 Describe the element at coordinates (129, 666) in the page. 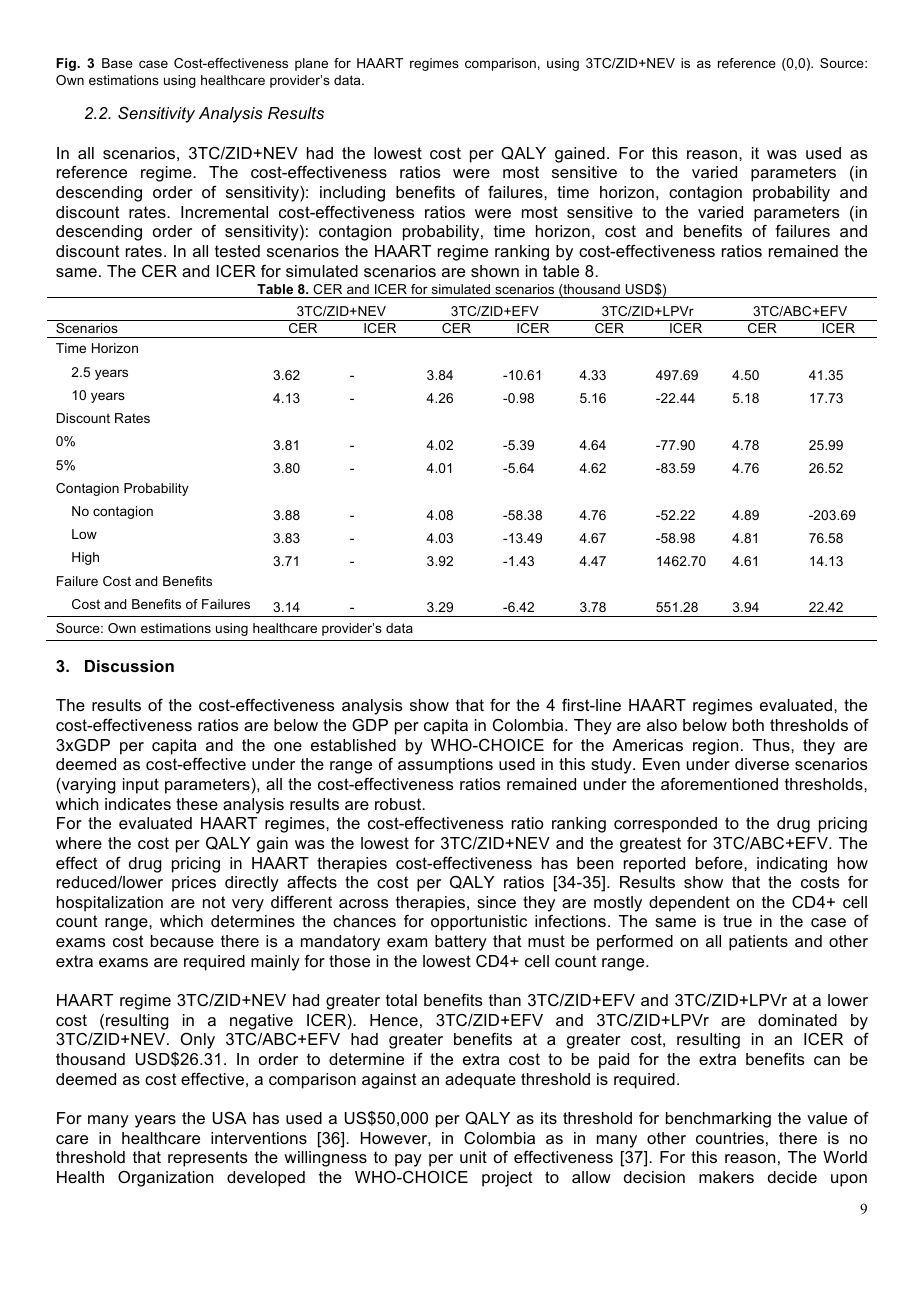

I see `Discussion` at that location.
